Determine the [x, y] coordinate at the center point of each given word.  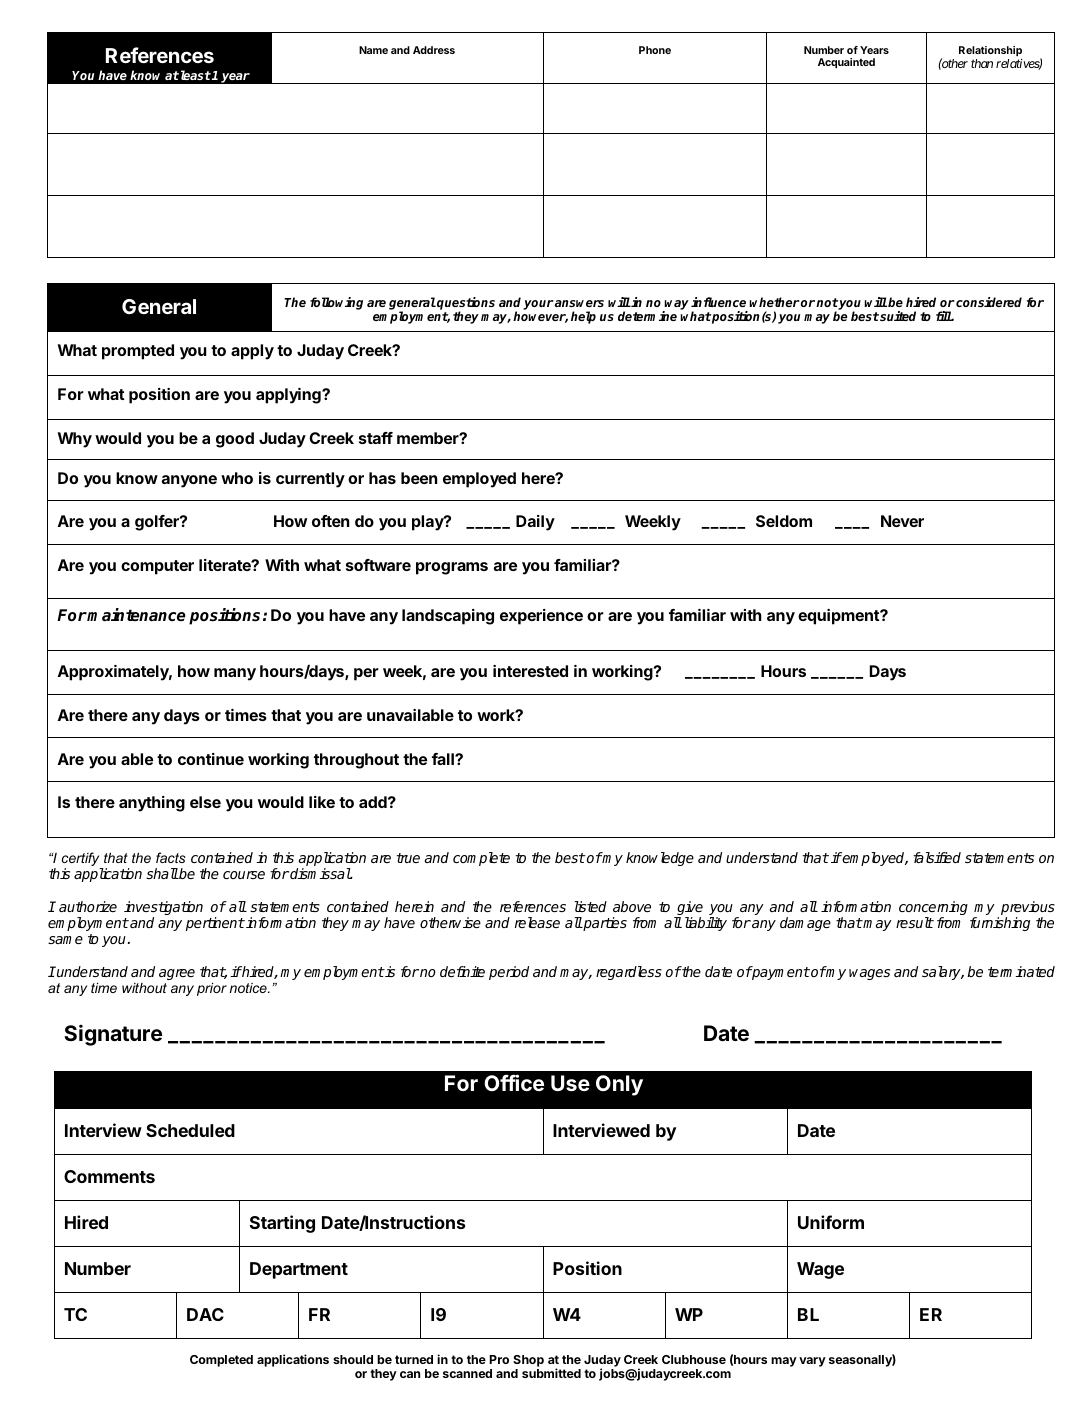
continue [211, 759]
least [194, 75]
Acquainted [846, 63]
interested [530, 671]
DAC [205, 1314]
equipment [839, 617]
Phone [655, 50]
